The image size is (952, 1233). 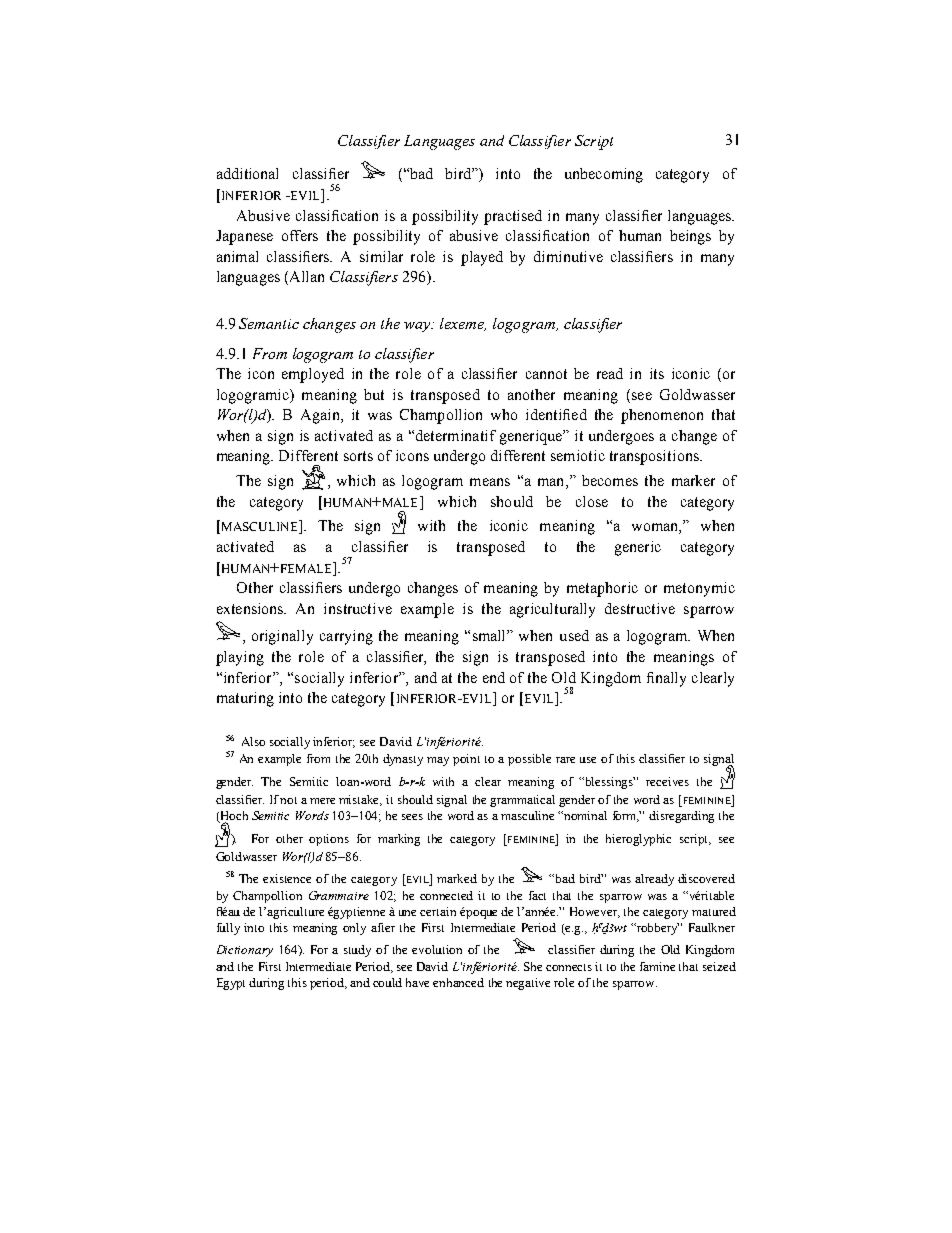 What do you see at coordinates (490, 482) in the screenshot?
I see `means` at bounding box center [490, 482].
